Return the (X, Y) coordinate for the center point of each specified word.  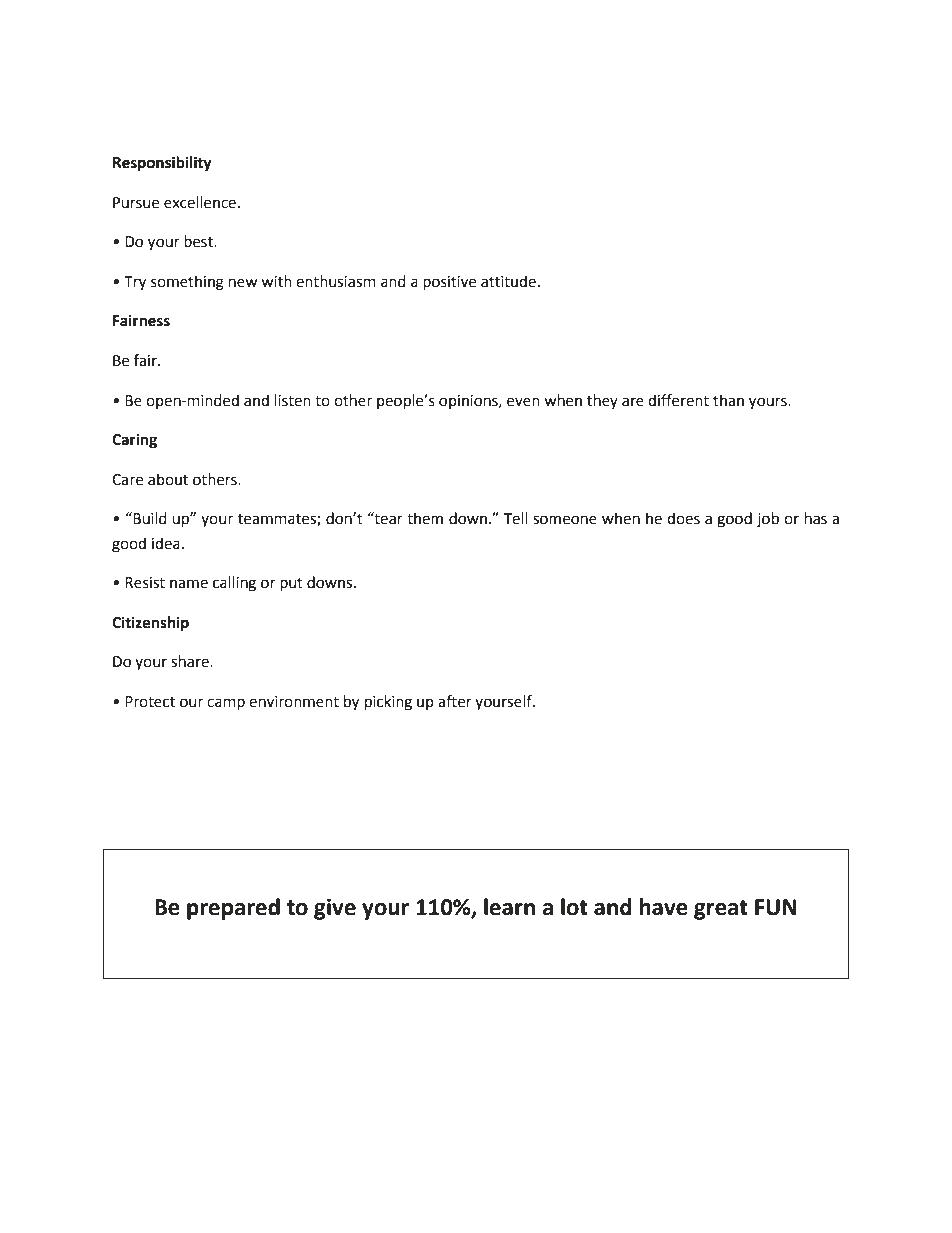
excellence (201, 202)
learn (509, 907)
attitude (508, 281)
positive (449, 283)
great (721, 910)
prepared (233, 909)
